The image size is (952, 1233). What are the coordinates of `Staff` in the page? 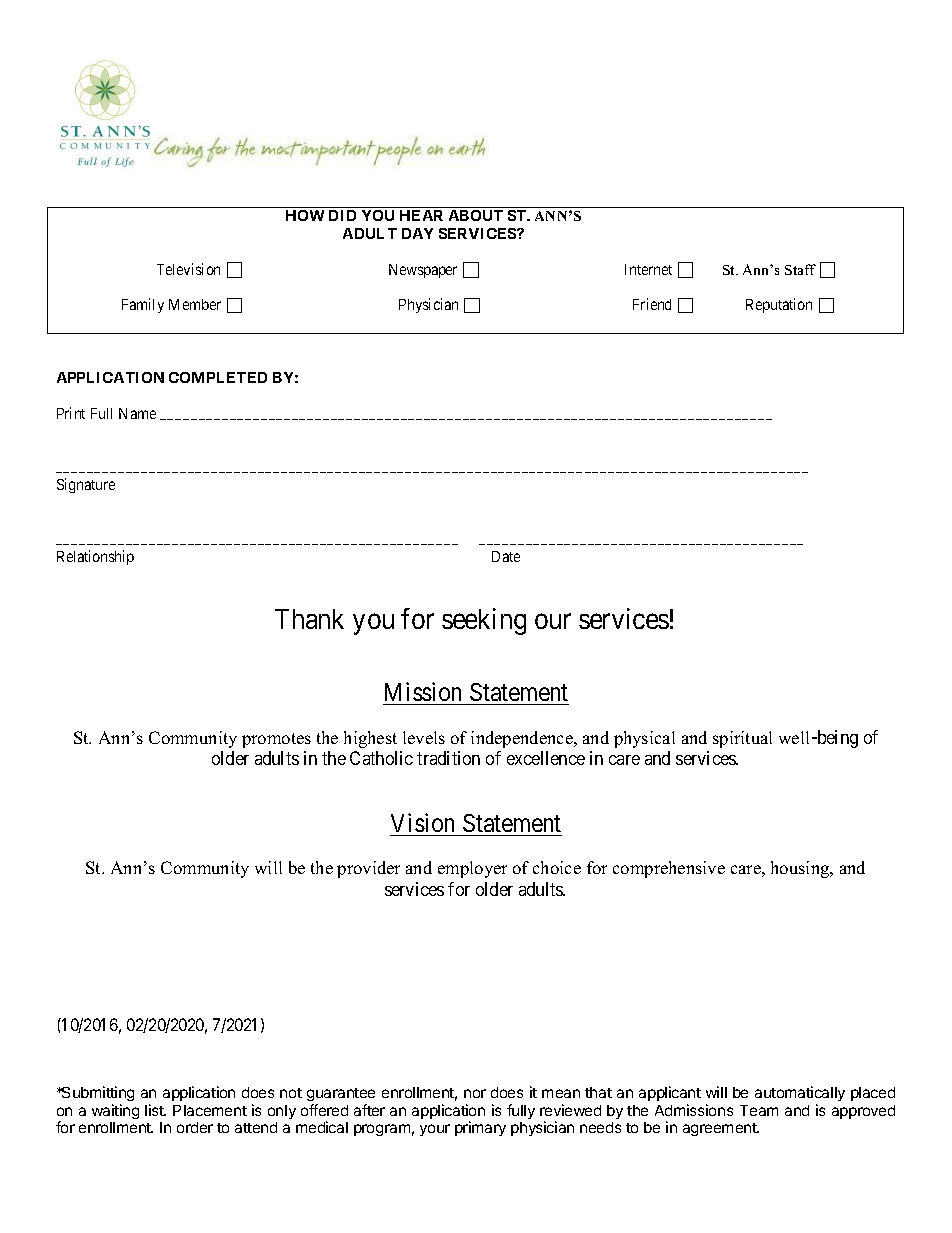 It's located at (800, 269).
